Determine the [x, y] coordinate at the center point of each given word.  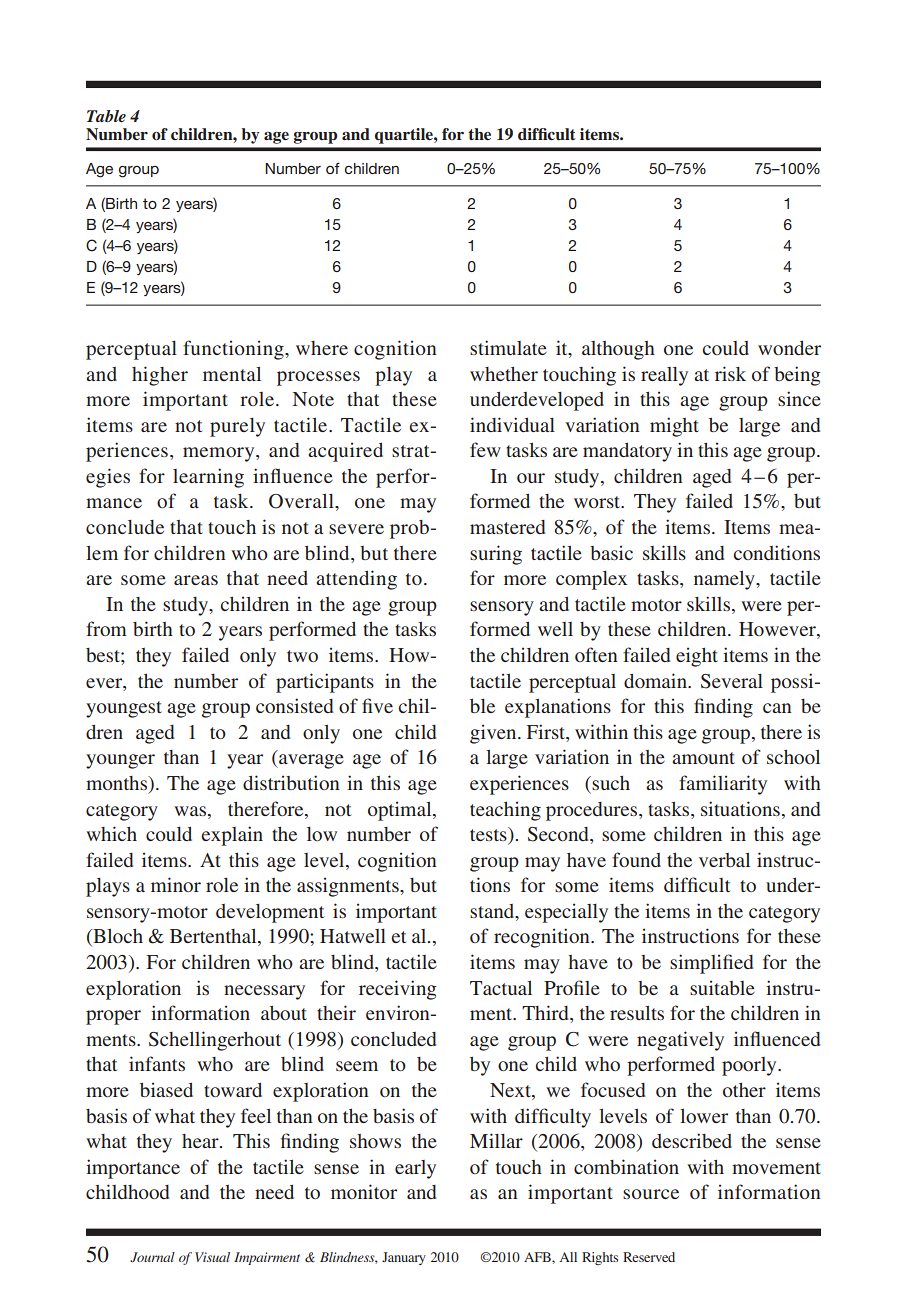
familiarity [723, 785]
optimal [401, 811]
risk [730, 373]
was [191, 811]
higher [160, 376]
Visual [212, 1257]
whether [504, 374]
